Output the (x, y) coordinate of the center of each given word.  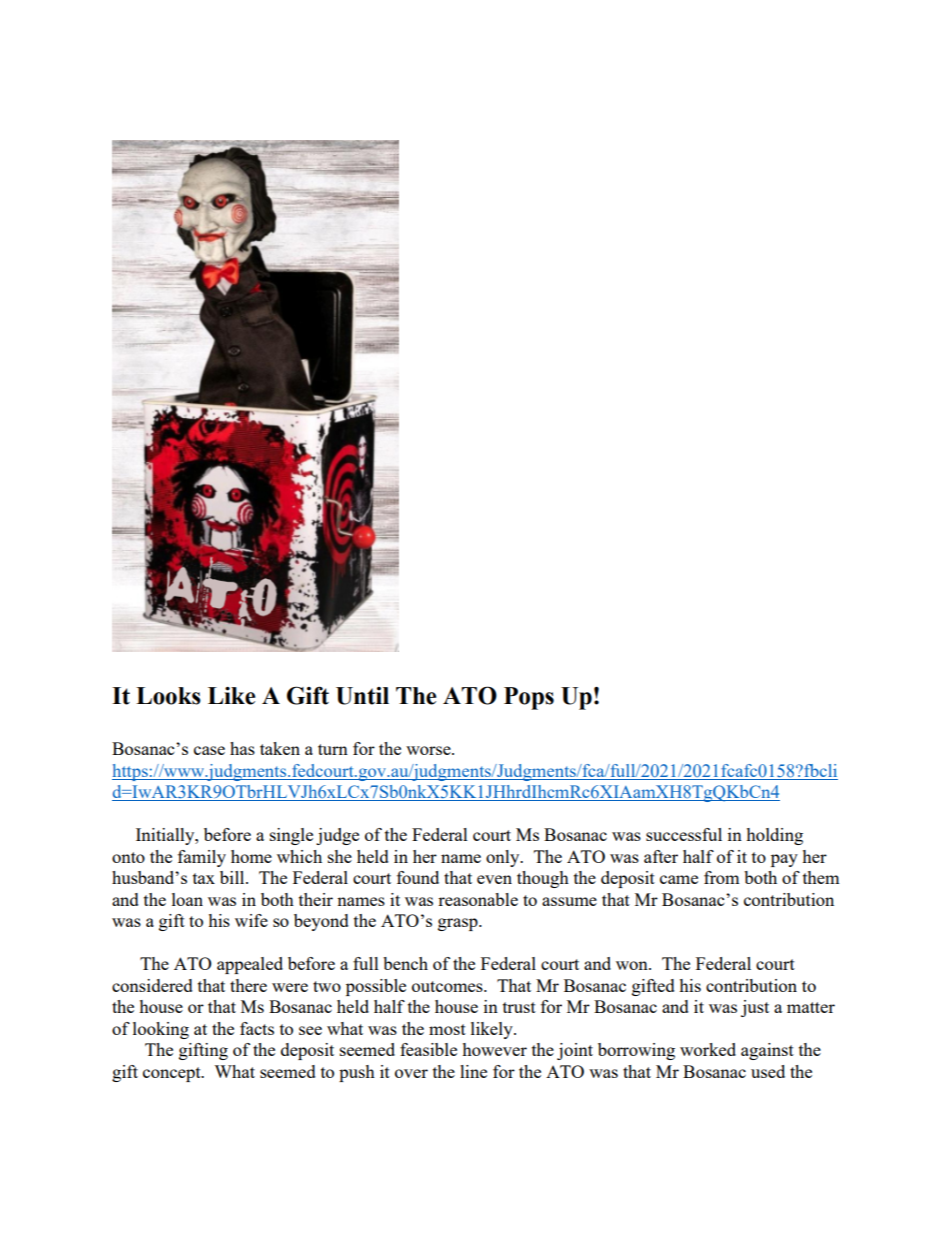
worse (429, 750)
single (291, 836)
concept (173, 1074)
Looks (168, 696)
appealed (250, 965)
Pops (529, 698)
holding (774, 836)
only (504, 858)
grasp (459, 924)
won (633, 965)
